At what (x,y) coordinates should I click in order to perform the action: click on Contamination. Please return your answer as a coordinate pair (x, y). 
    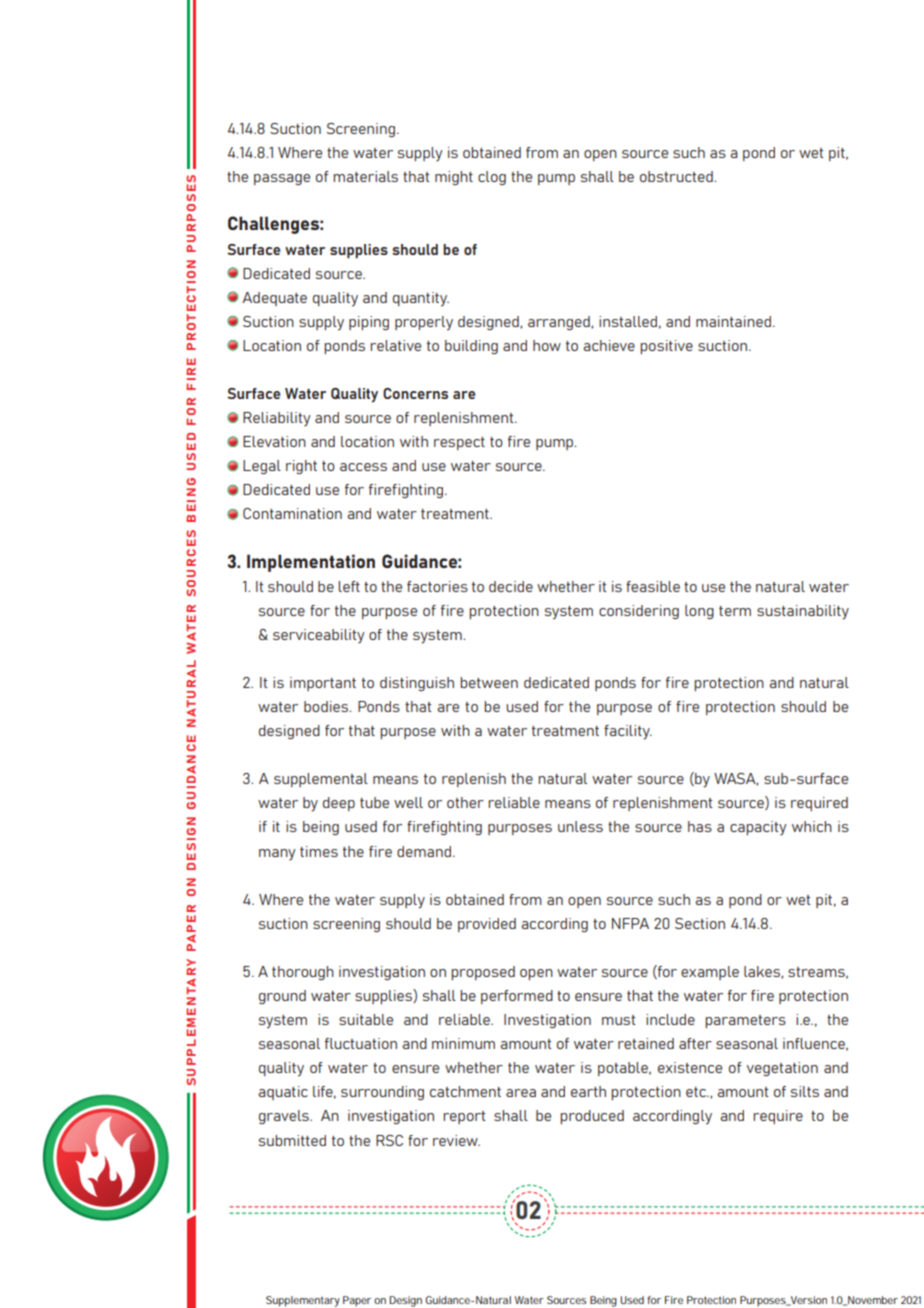
    Looking at the image, I should click on (292, 513).
